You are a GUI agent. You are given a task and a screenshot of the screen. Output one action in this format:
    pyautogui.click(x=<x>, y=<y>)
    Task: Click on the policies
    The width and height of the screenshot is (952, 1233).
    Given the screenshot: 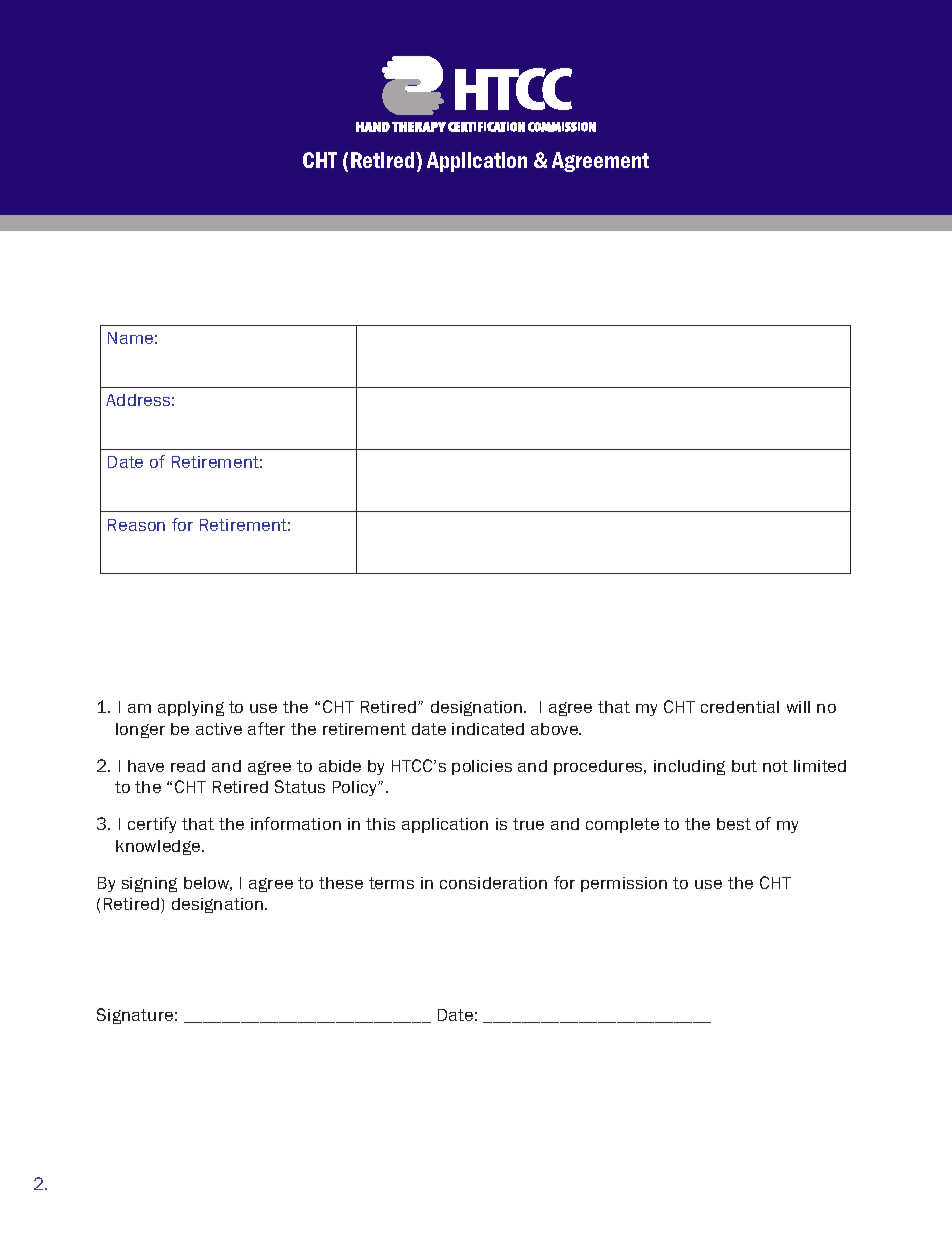 What is the action you would take?
    pyautogui.click(x=482, y=767)
